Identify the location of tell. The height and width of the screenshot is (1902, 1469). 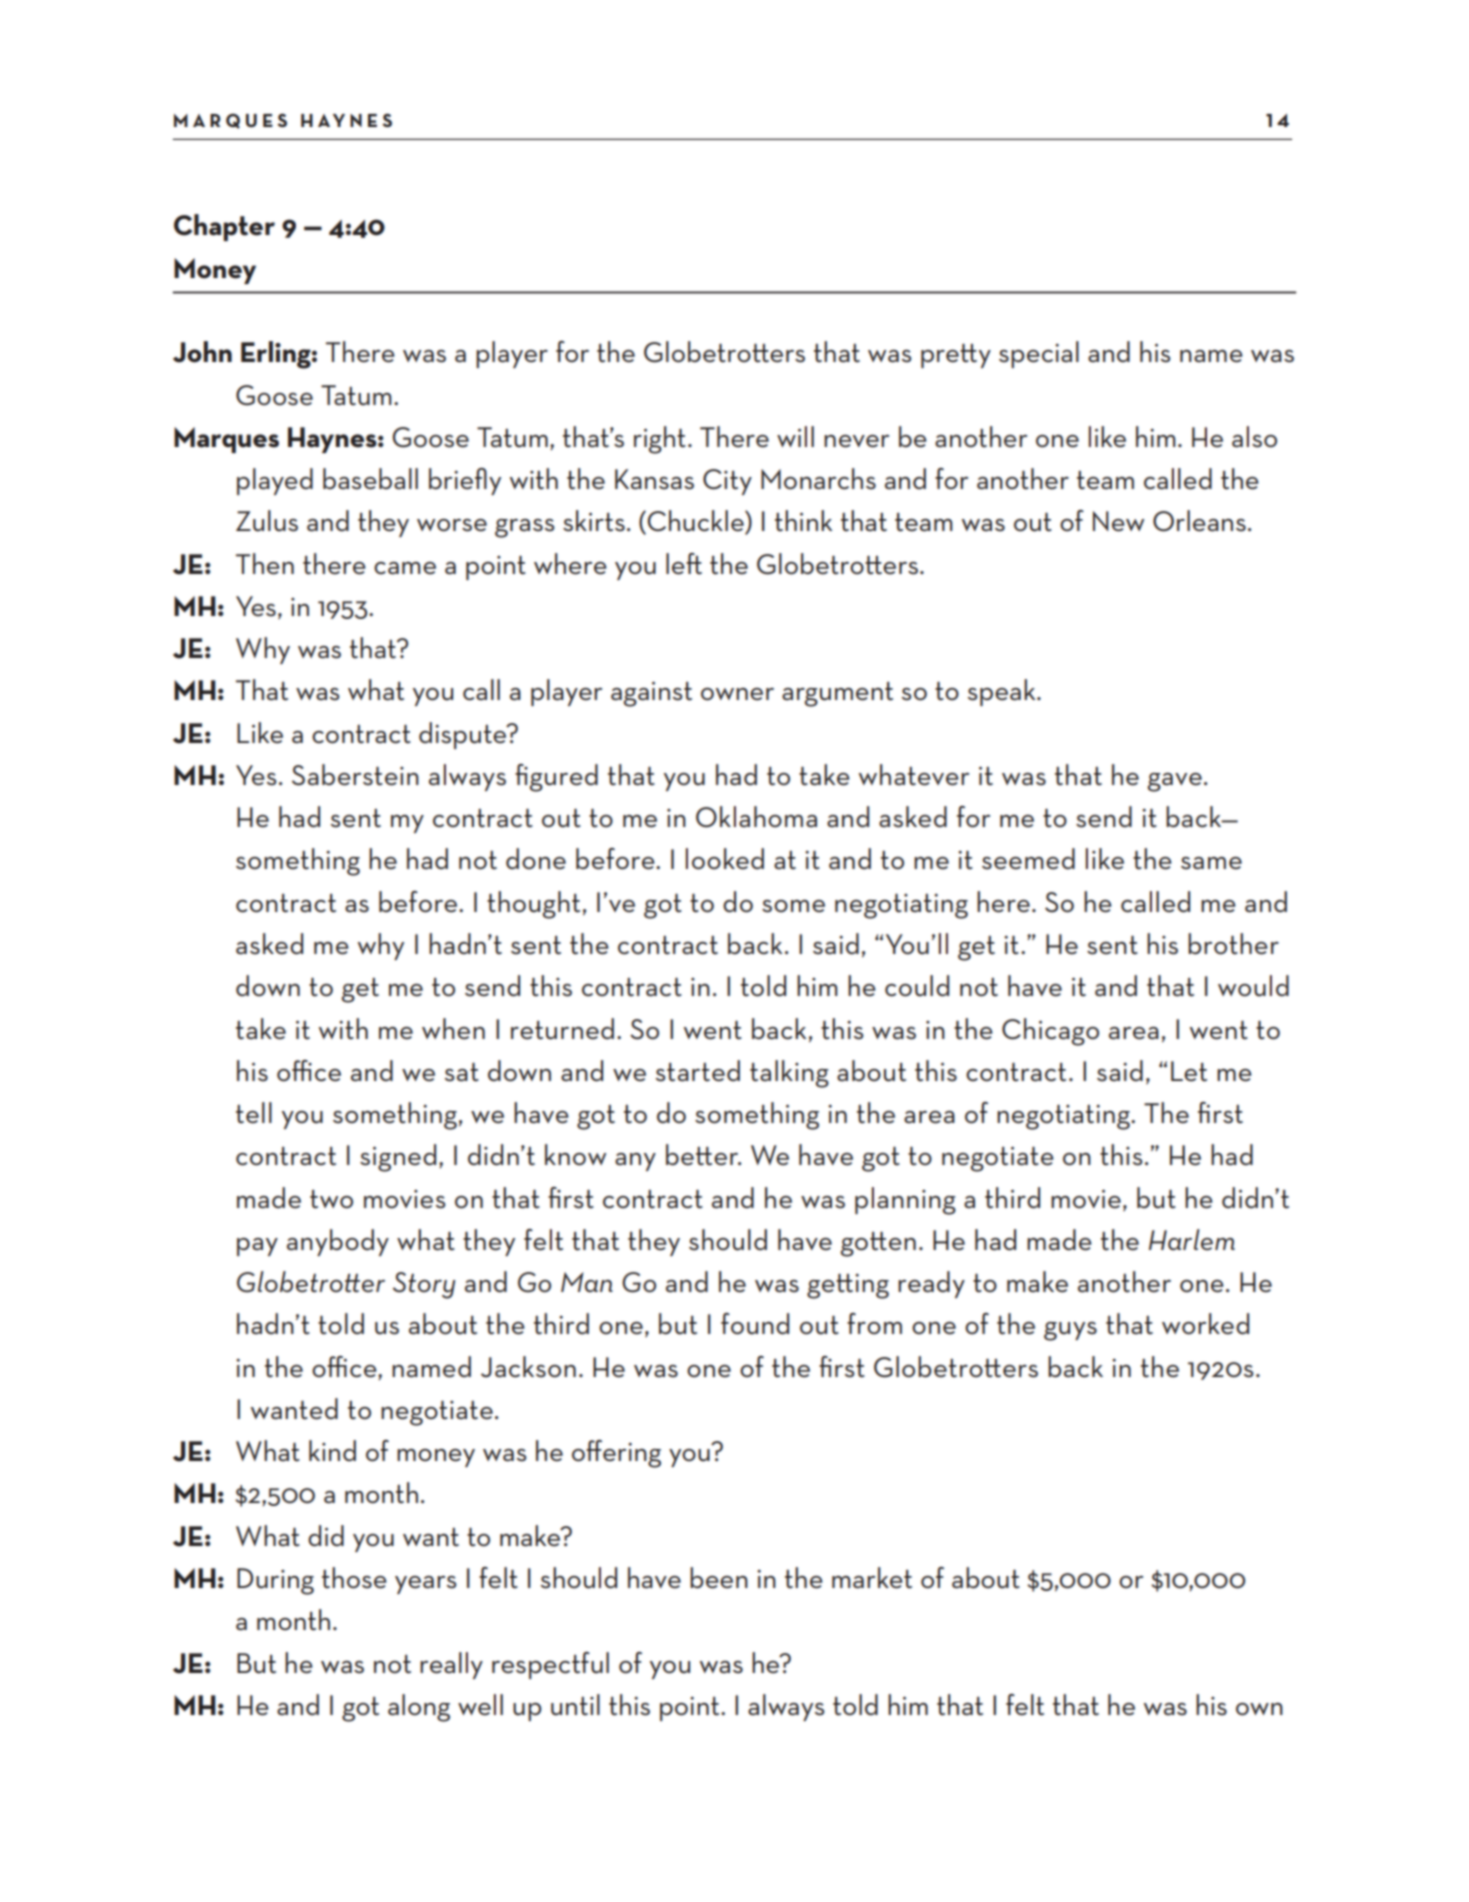
(254, 1113).
